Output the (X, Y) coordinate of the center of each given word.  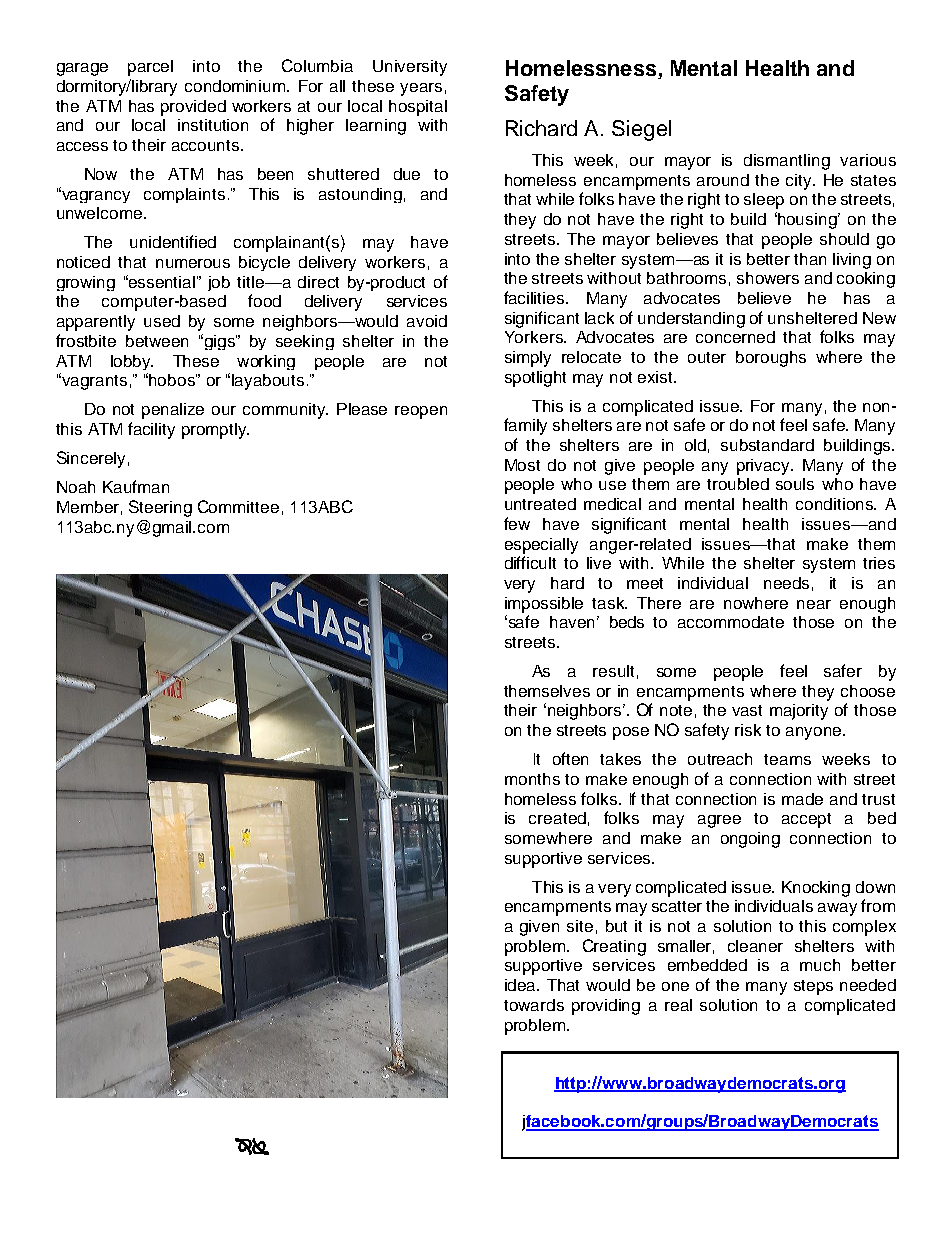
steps (813, 987)
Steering (160, 508)
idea (521, 985)
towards (534, 1005)
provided (193, 108)
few (517, 523)
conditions (835, 504)
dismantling (787, 162)
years (421, 89)
